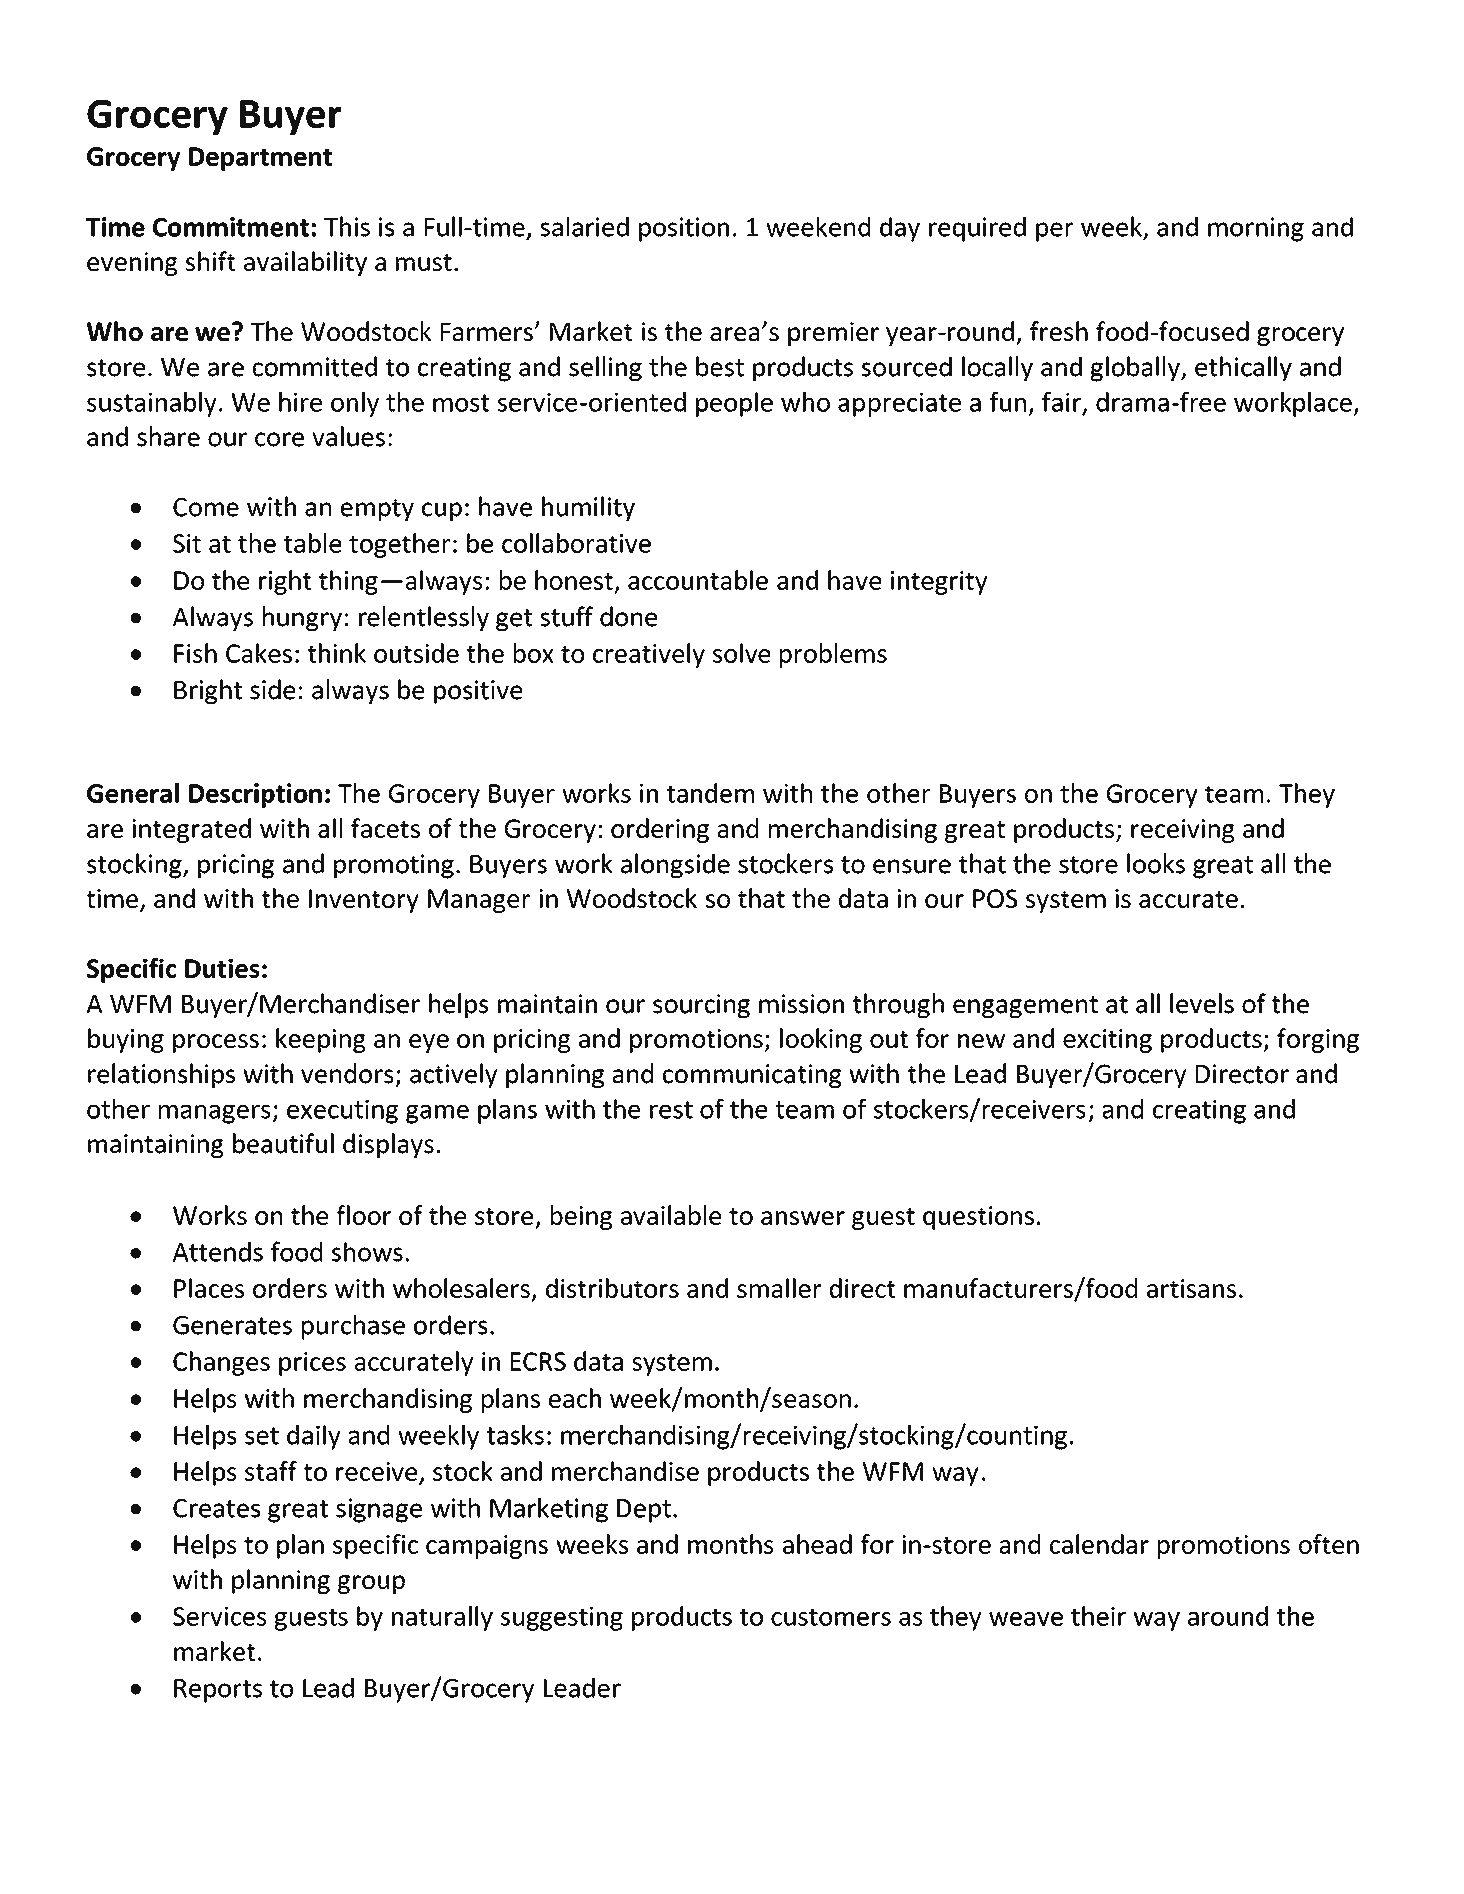 Image resolution: width=1464 pixels, height=1894 pixels. I want to click on sourcing, so click(701, 1006).
